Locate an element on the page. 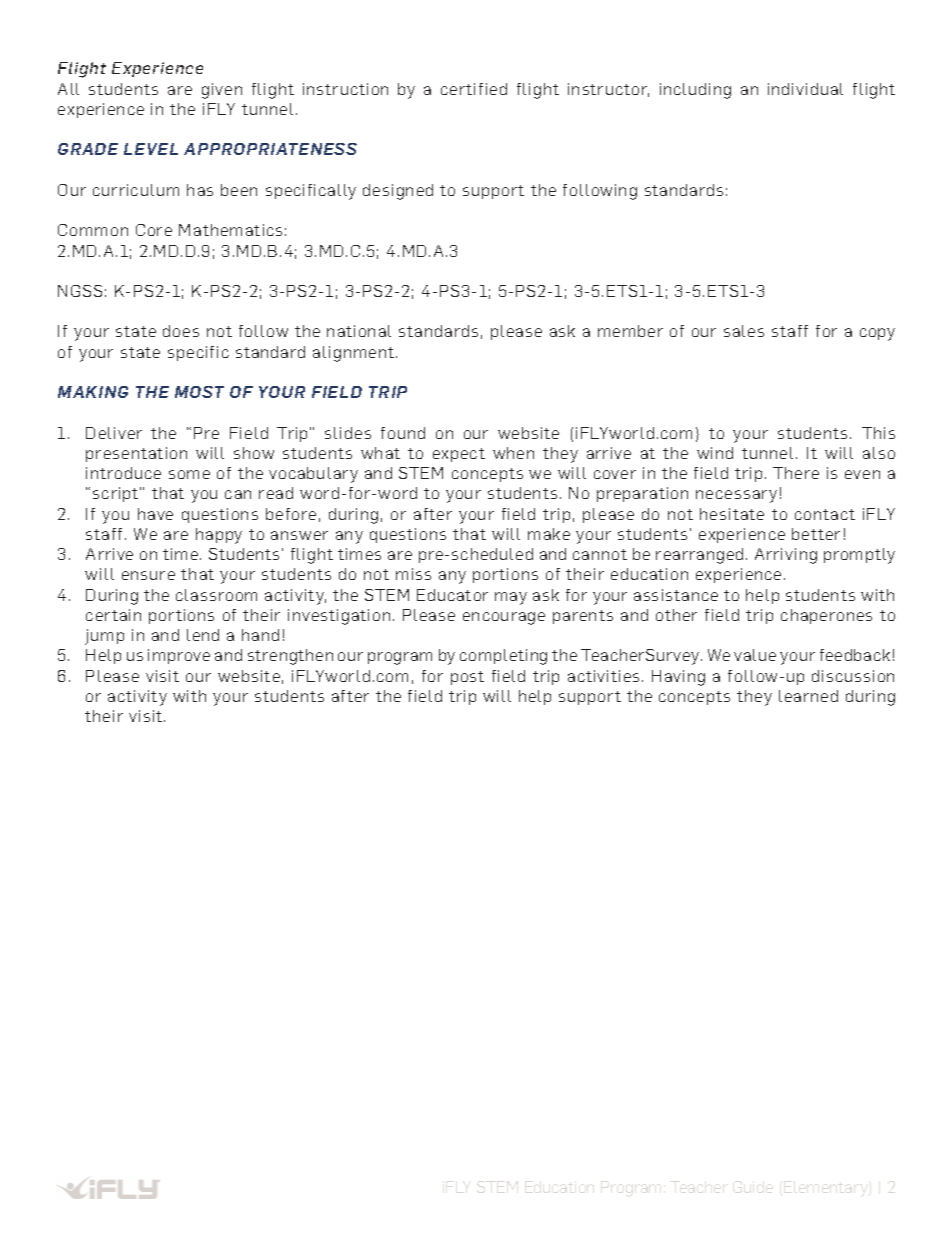 The image size is (952, 1233). designed is located at coordinates (398, 192).
